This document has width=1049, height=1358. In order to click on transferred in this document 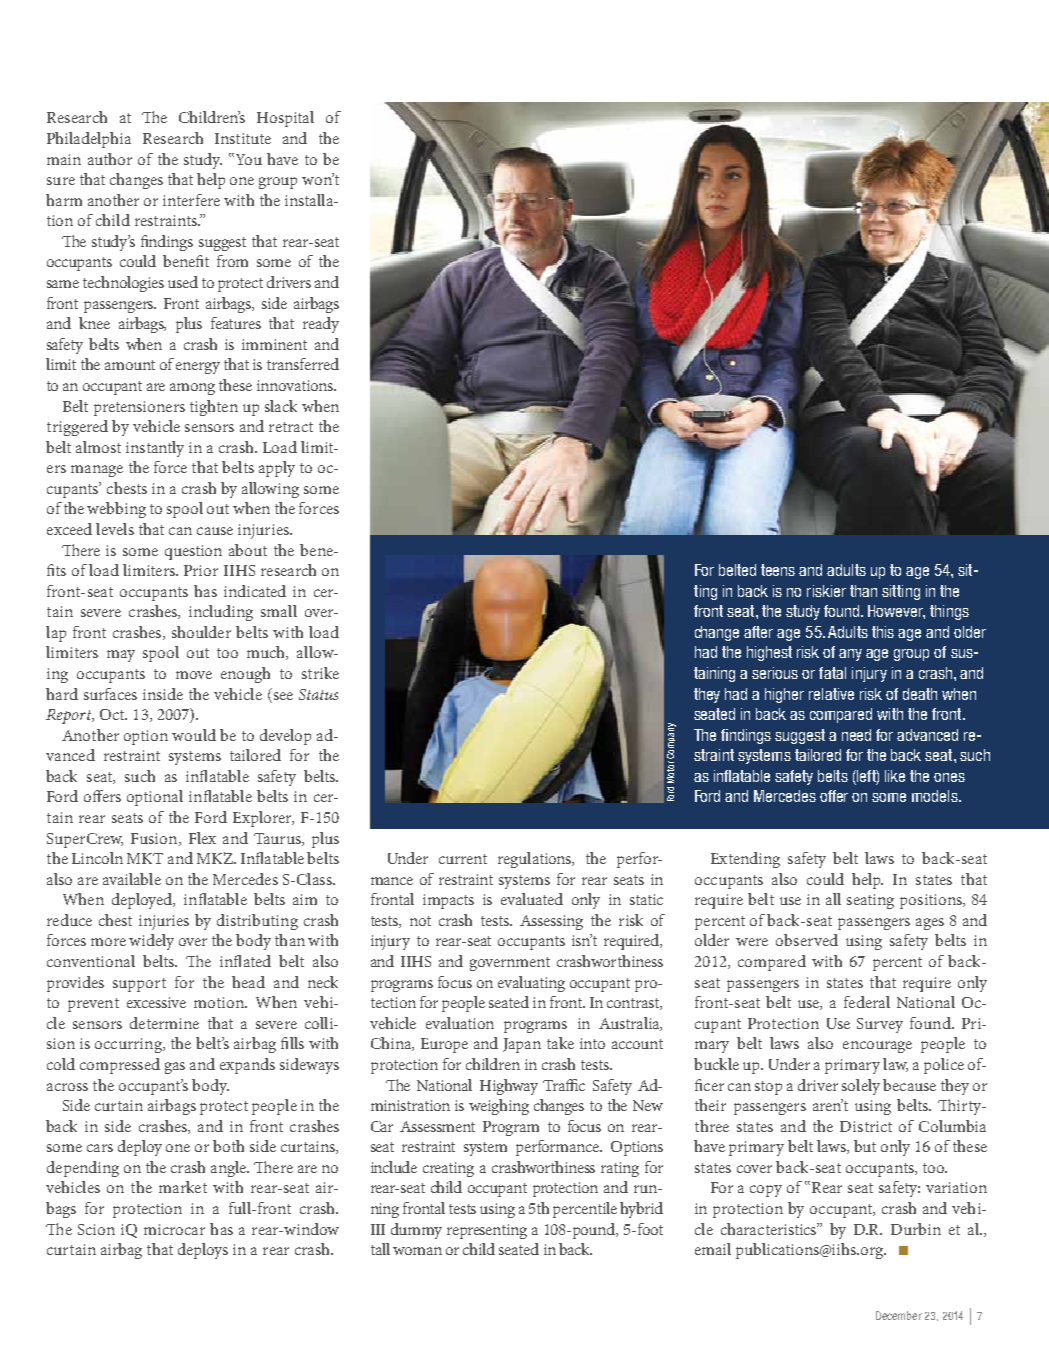, I will do `click(303, 364)`.
